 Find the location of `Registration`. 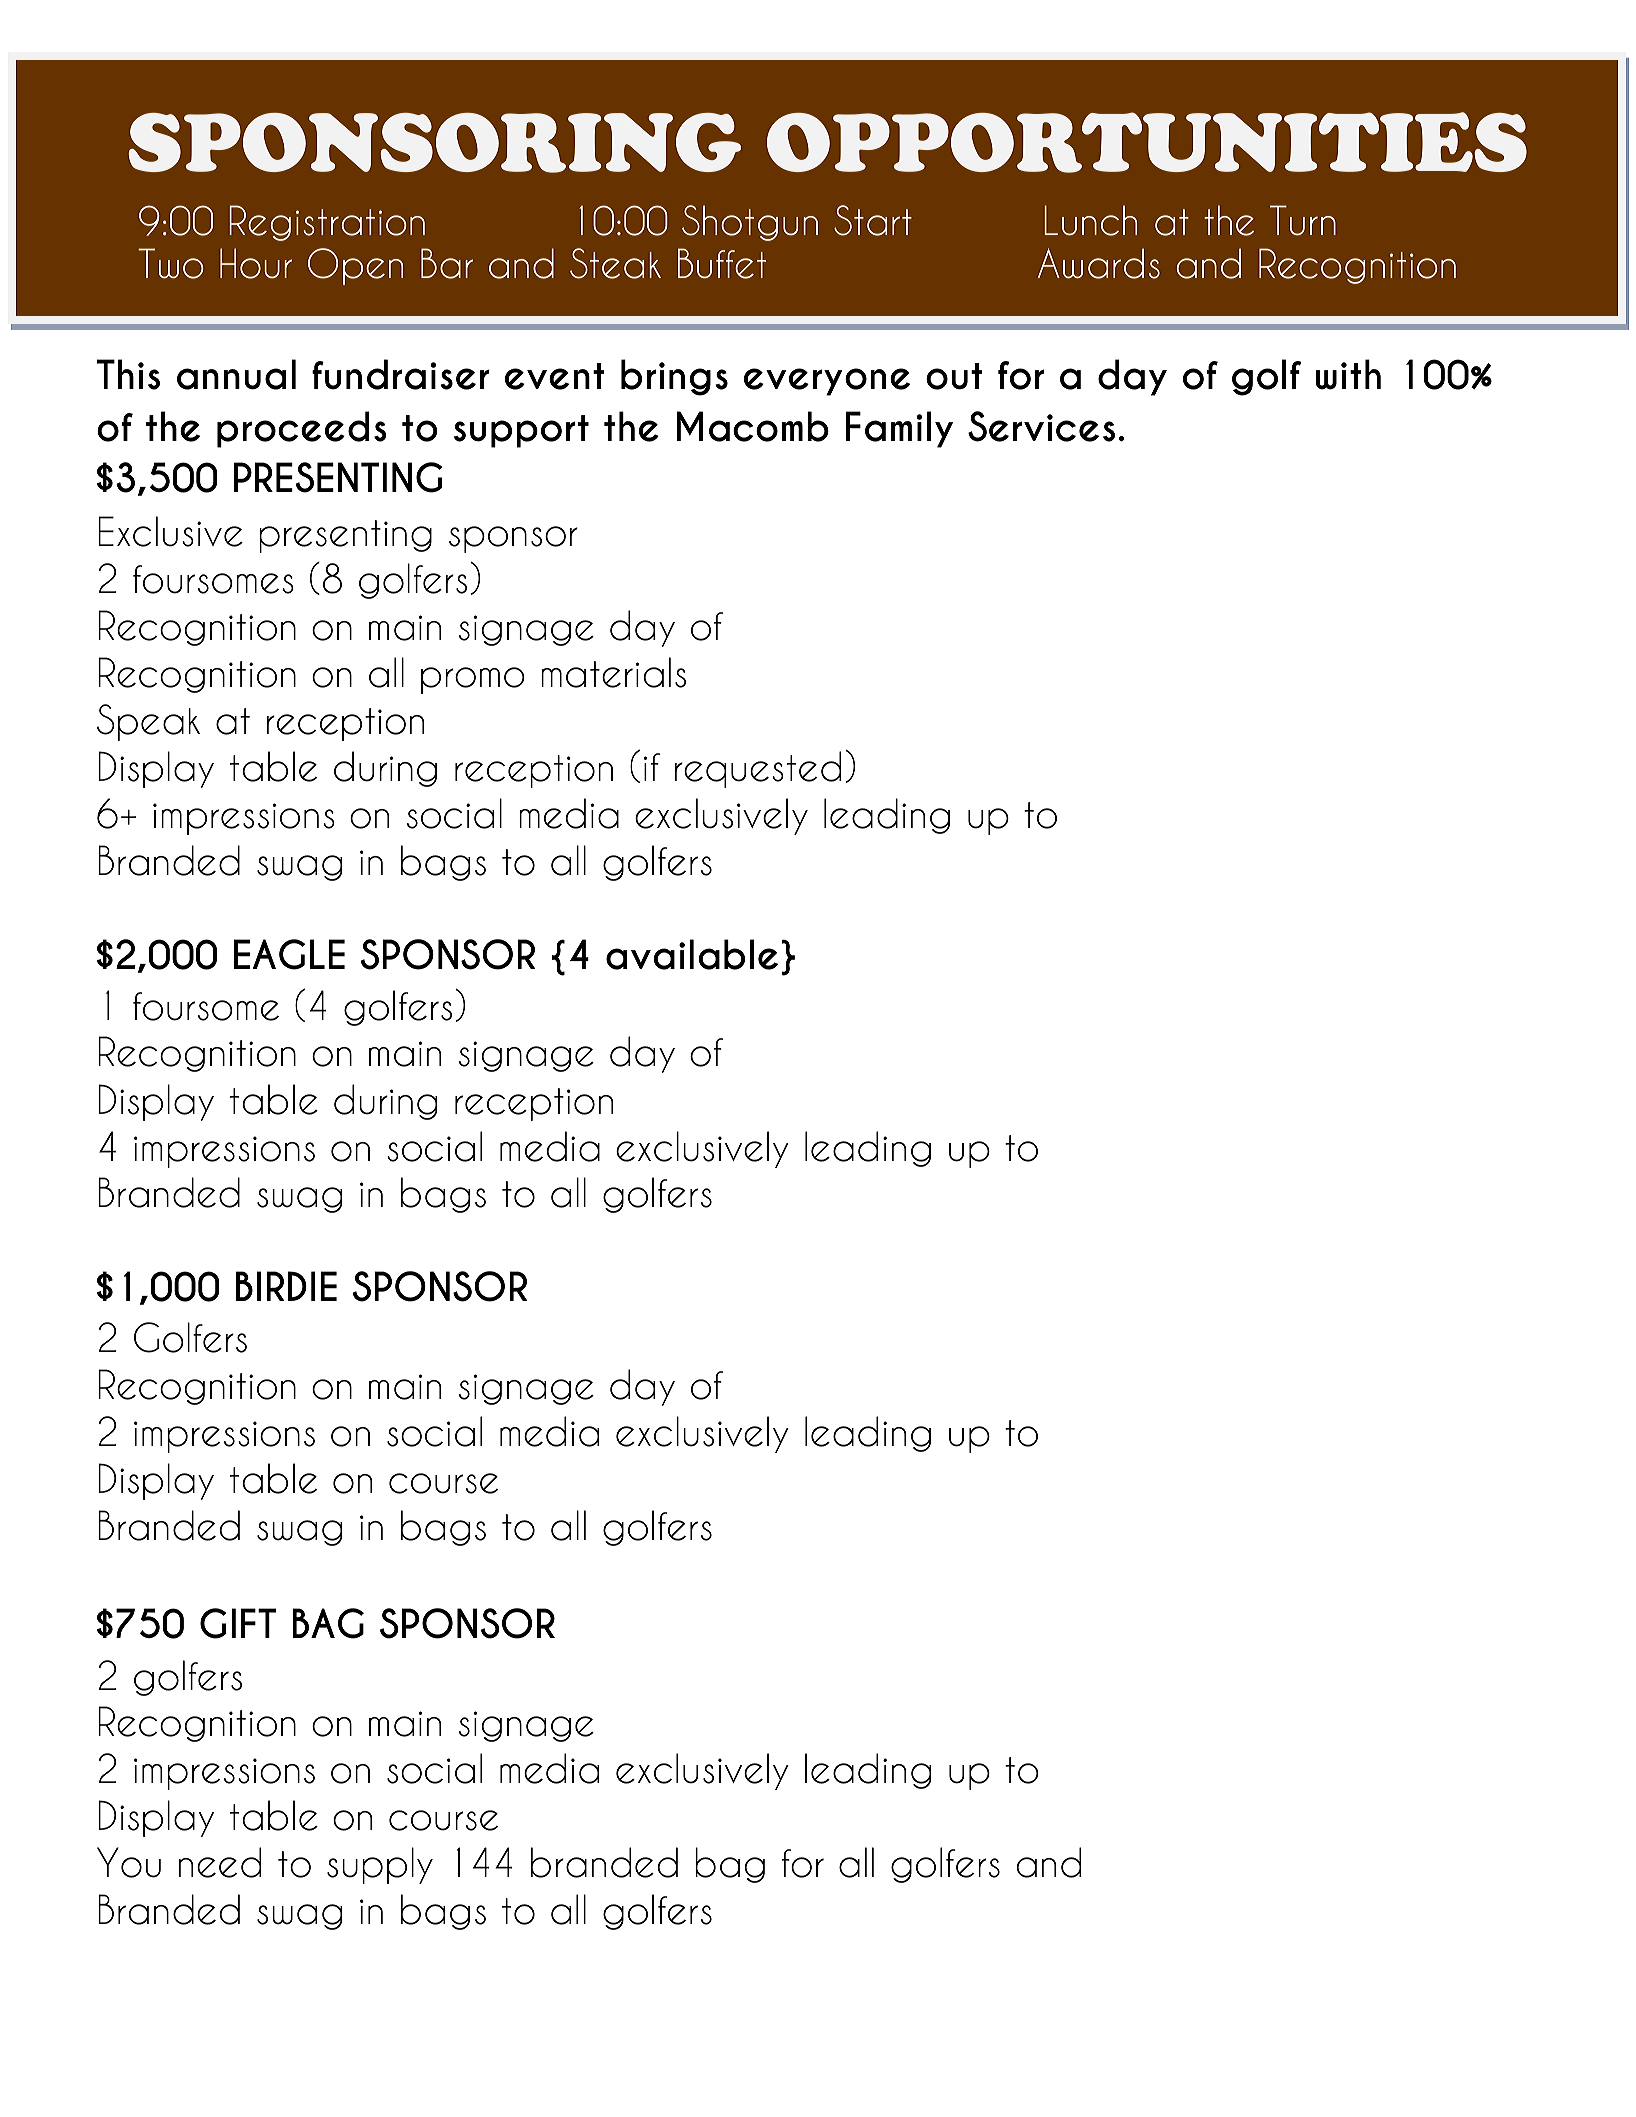

Registration is located at coordinates (327, 223).
